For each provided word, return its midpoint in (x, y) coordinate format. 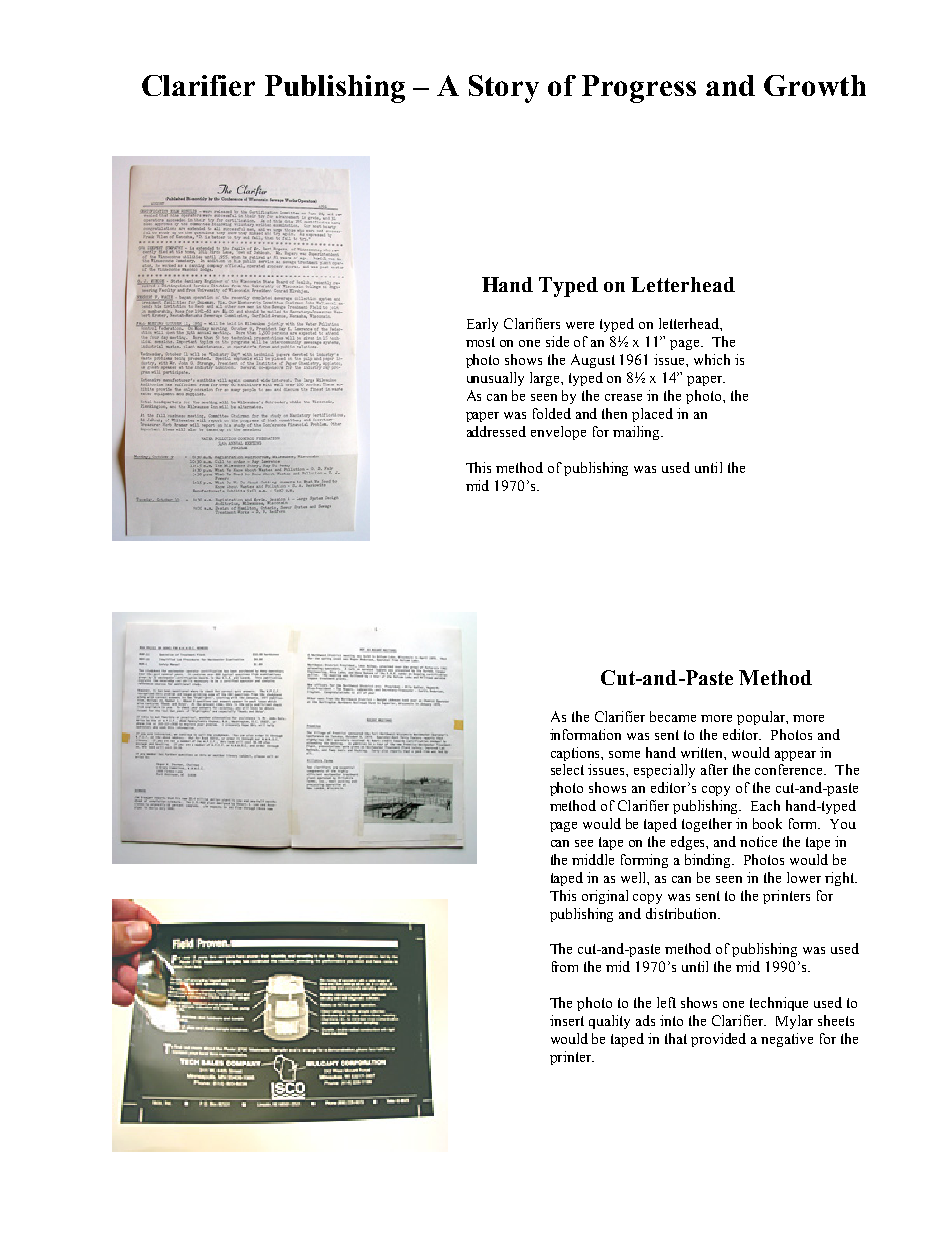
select (567, 769)
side (557, 341)
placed (652, 415)
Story (504, 89)
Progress (639, 89)
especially (664, 771)
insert (567, 1020)
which (712, 359)
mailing (638, 433)
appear (795, 756)
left (666, 1002)
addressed (496, 431)
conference (790, 769)
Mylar (794, 1022)
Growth (815, 85)
